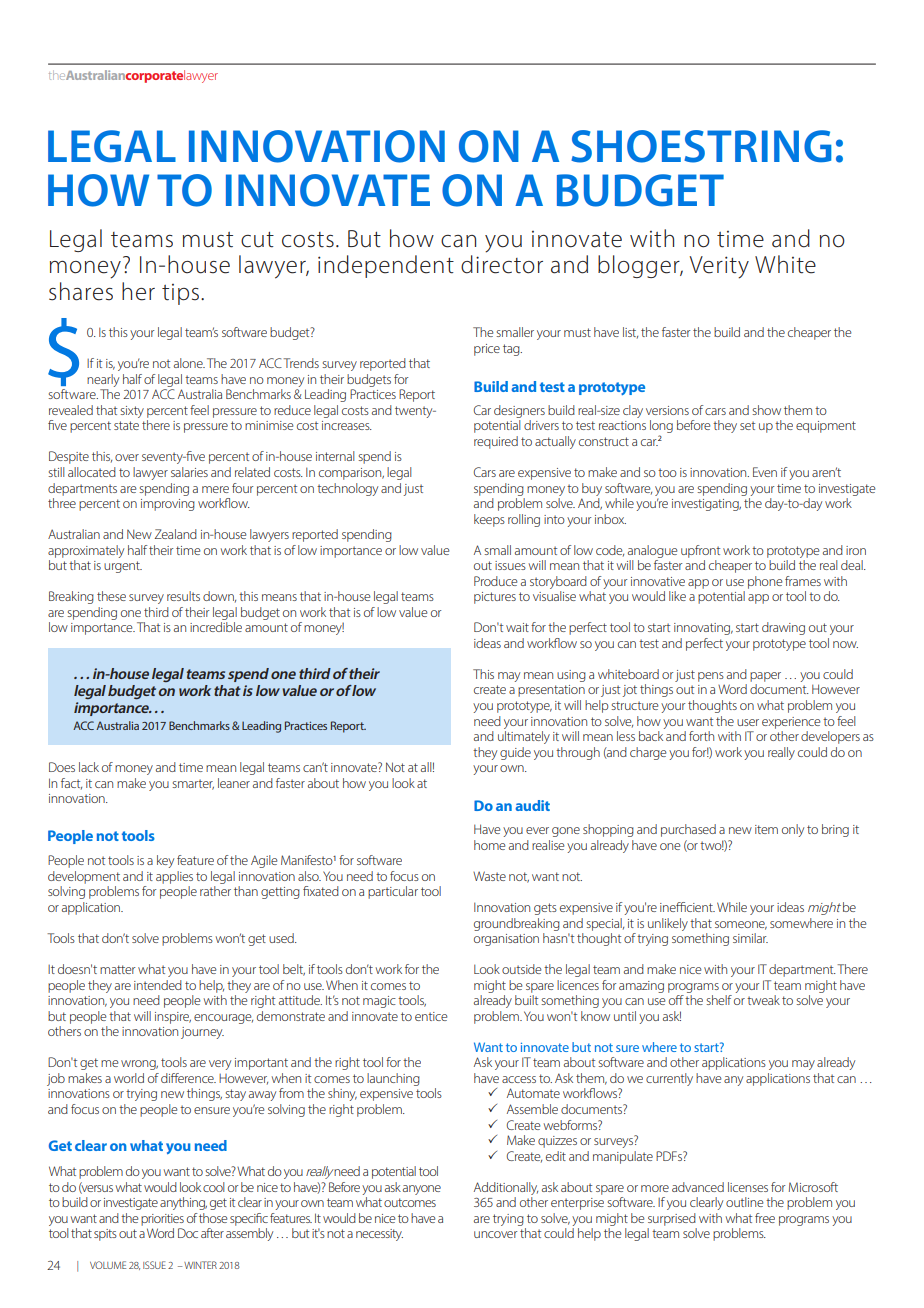  Describe the element at coordinates (89, 767) in the page. I see `lack` at that location.
